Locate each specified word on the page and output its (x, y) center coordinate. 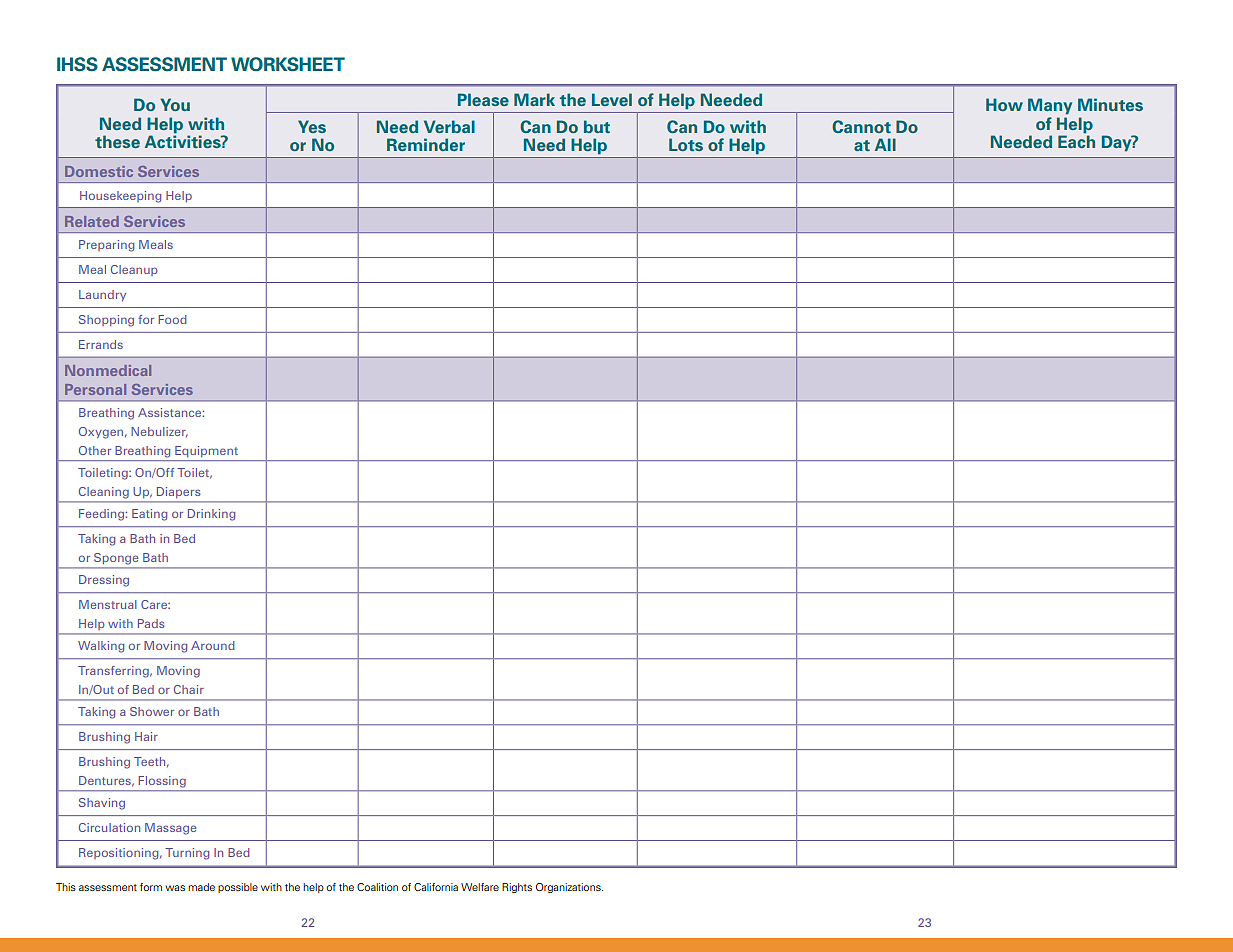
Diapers (178, 492)
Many (1050, 106)
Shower (152, 711)
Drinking (211, 515)
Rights (517, 888)
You (175, 104)
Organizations (569, 888)
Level (612, 99)
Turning (187, 854)
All (885, 144)
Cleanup (134, 270)
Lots (686, 144)
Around (213, 645)
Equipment (206, 451)
